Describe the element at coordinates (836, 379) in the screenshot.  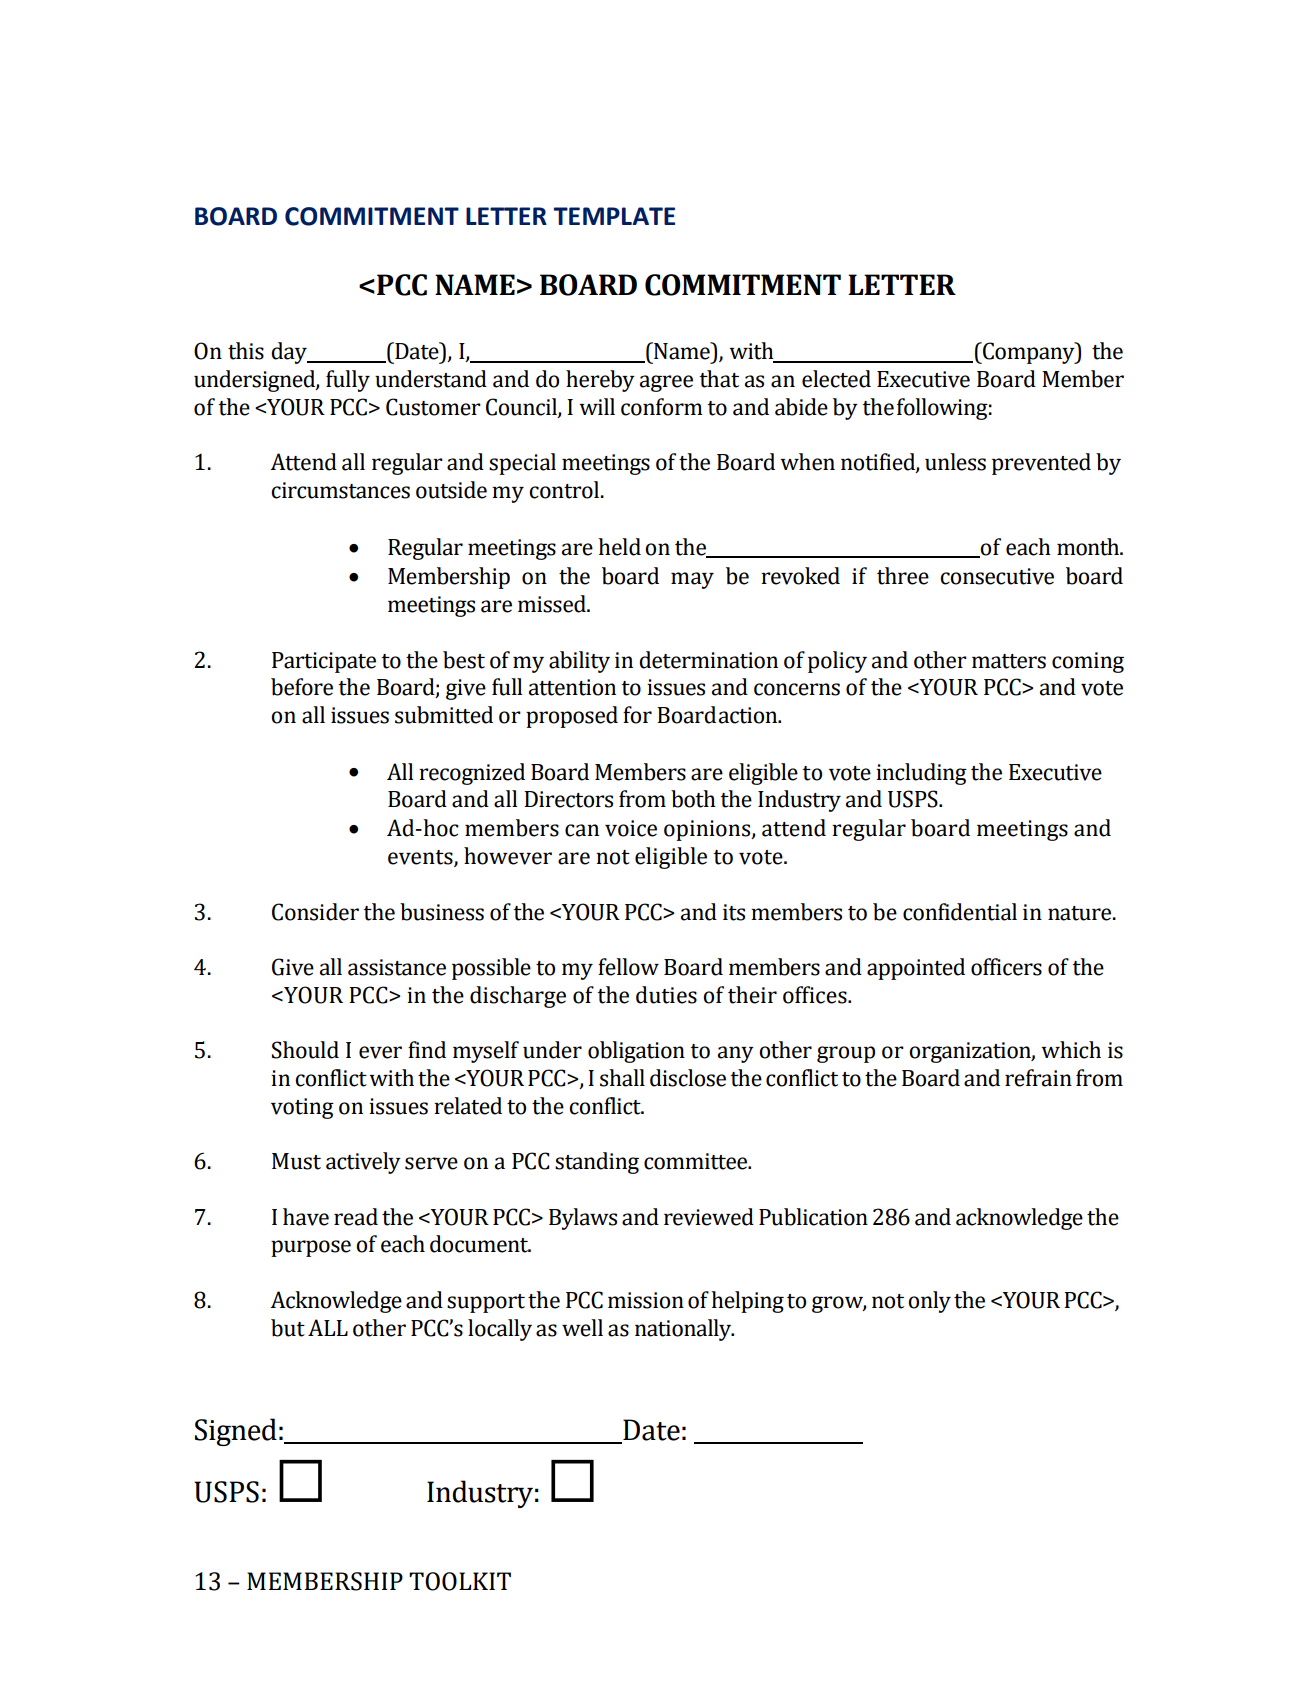
I see `elected` at that location.
